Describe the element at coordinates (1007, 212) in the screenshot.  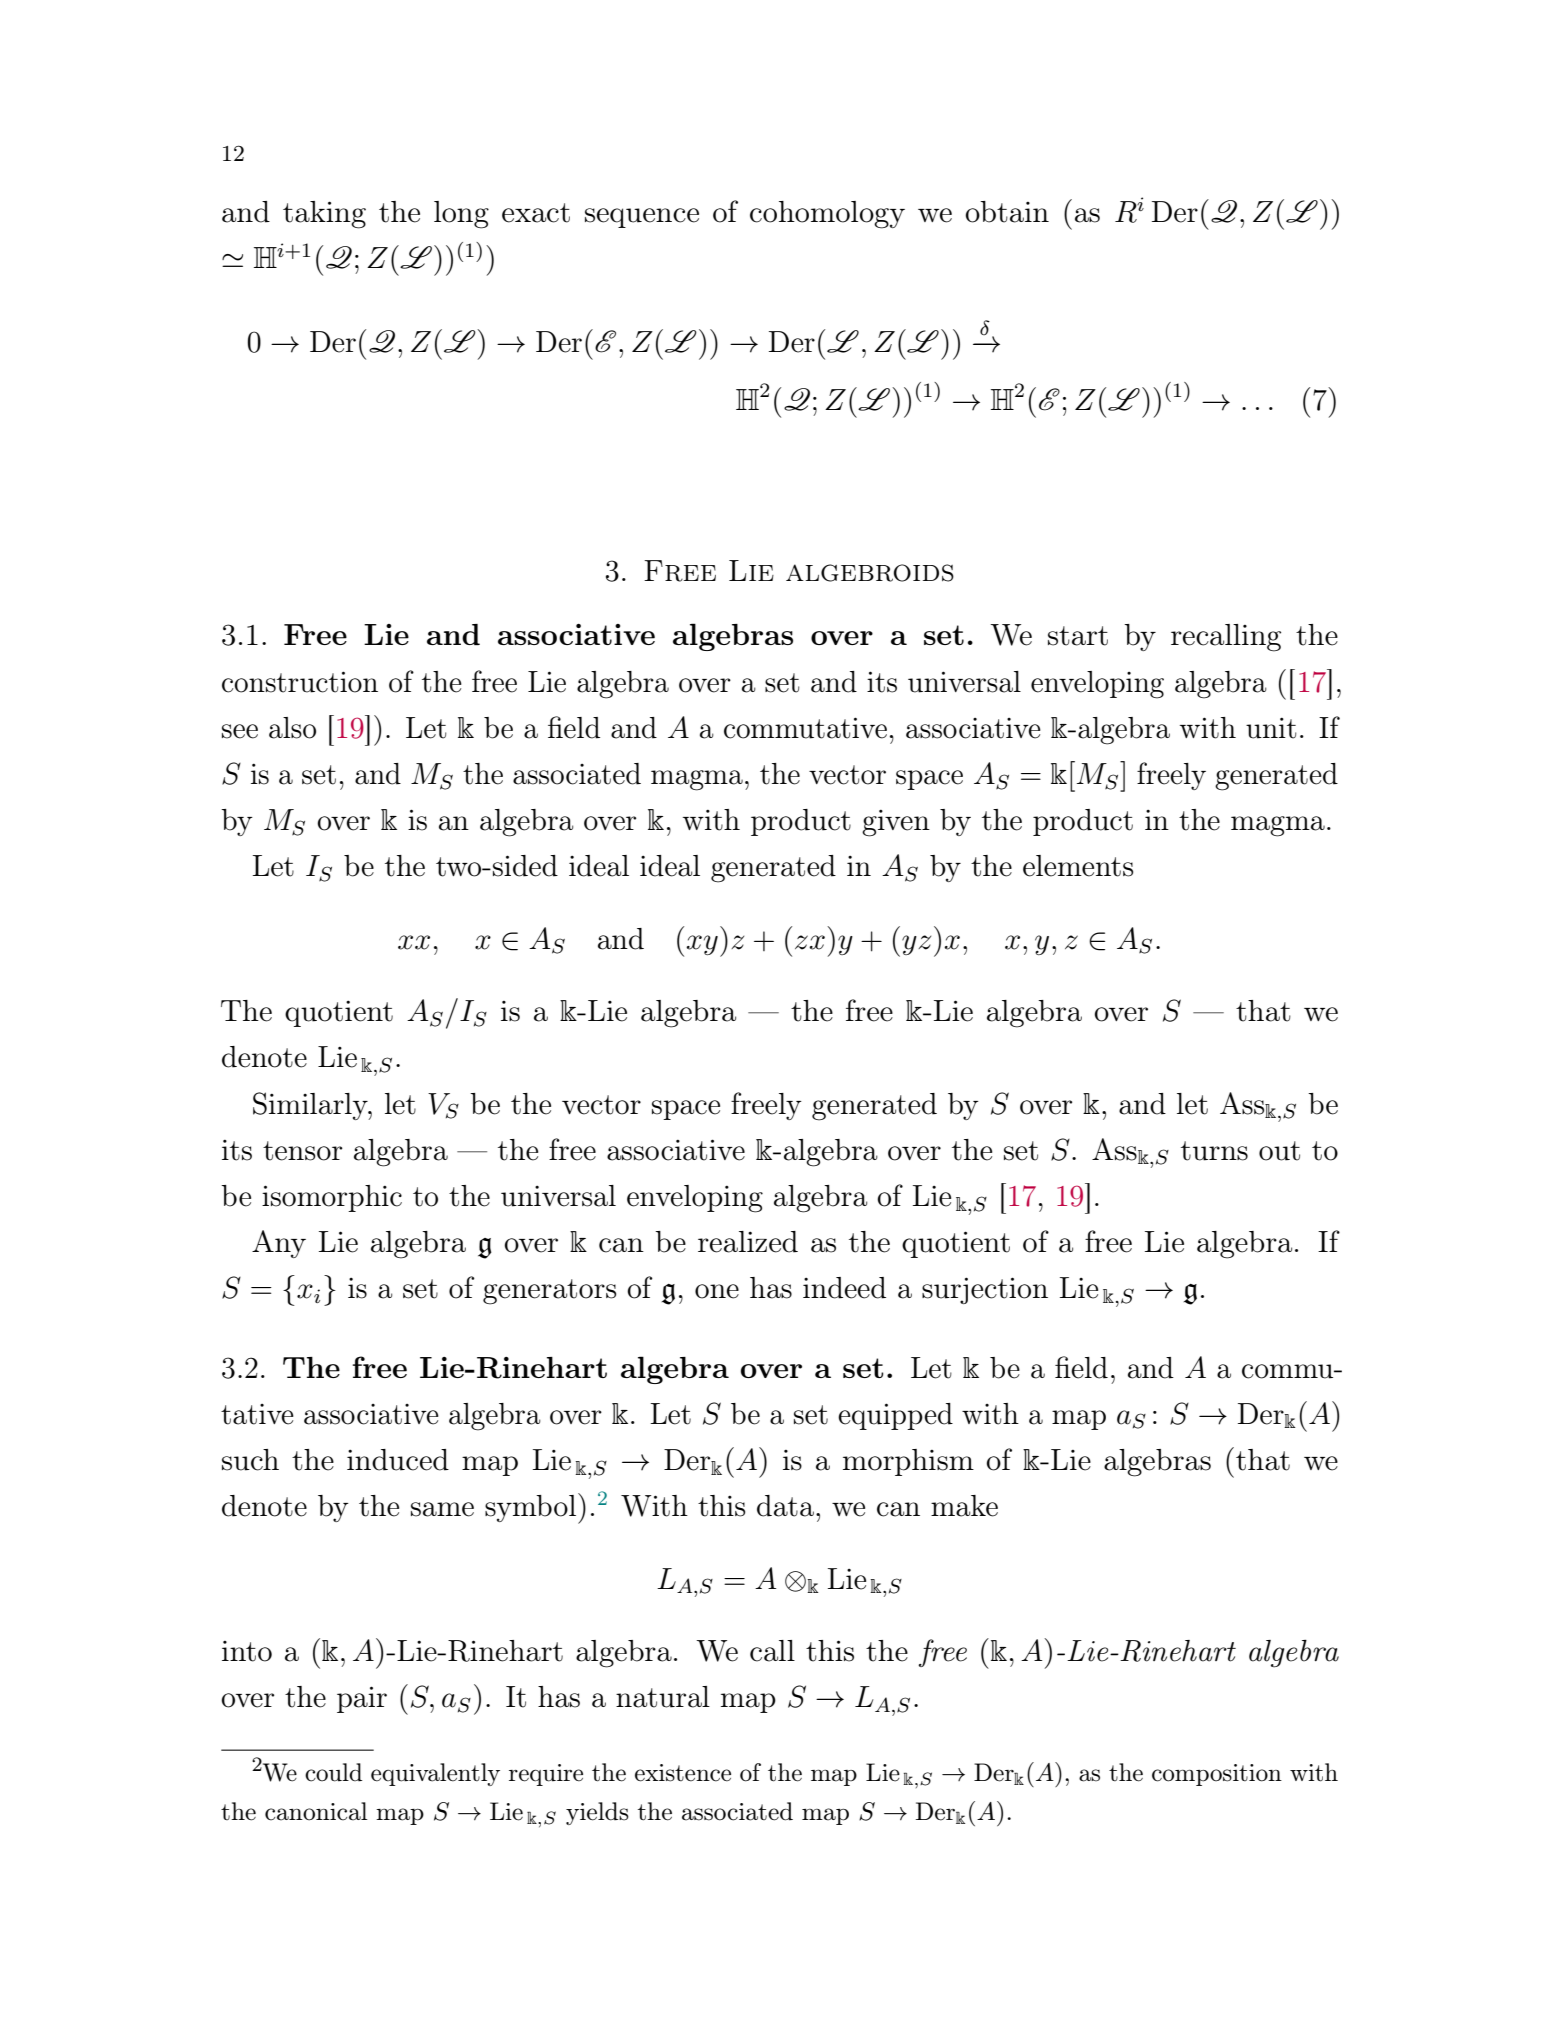
I see `obtain` at that location.
